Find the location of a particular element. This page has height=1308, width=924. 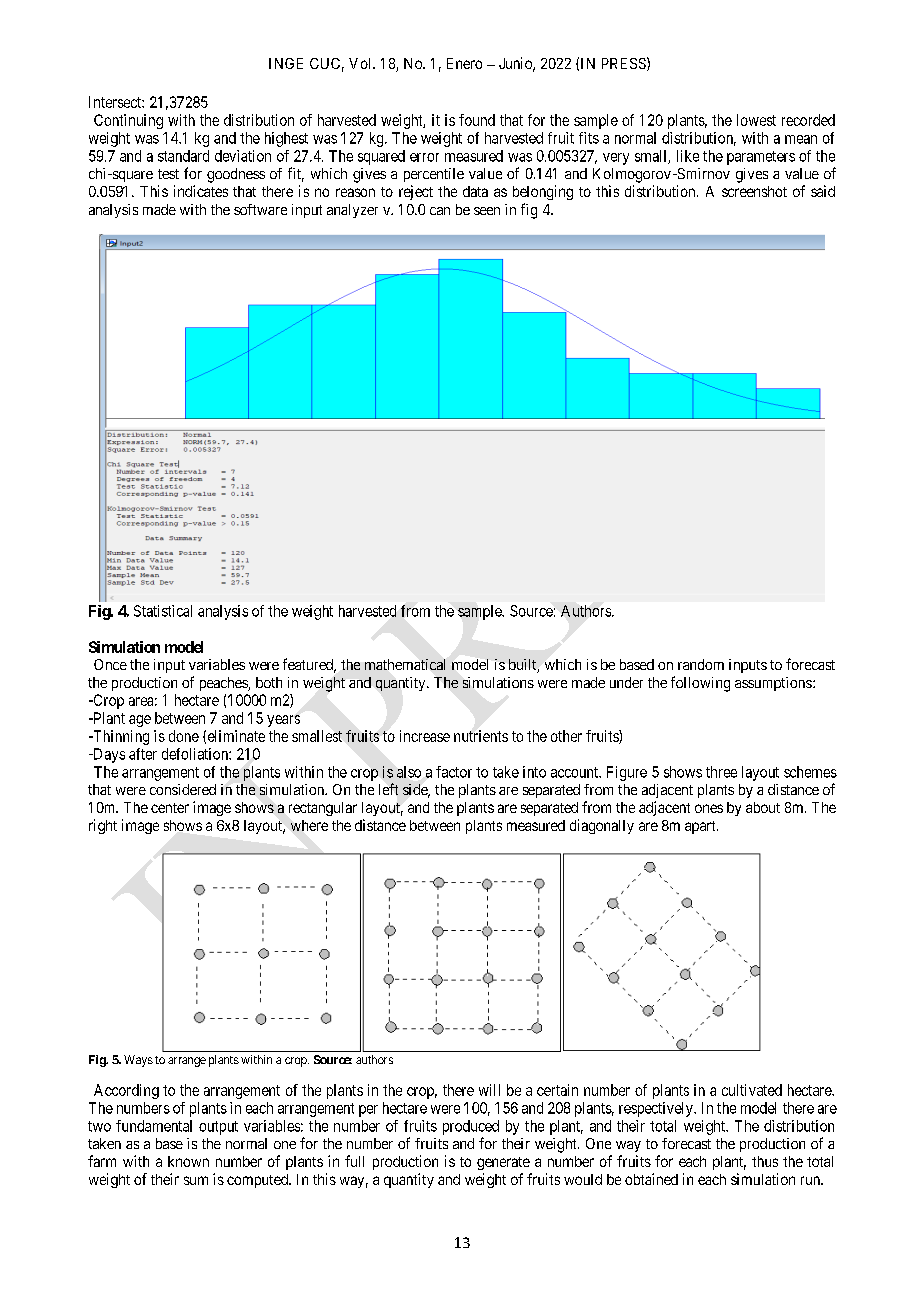

center is located at coordinates (170, 808).
